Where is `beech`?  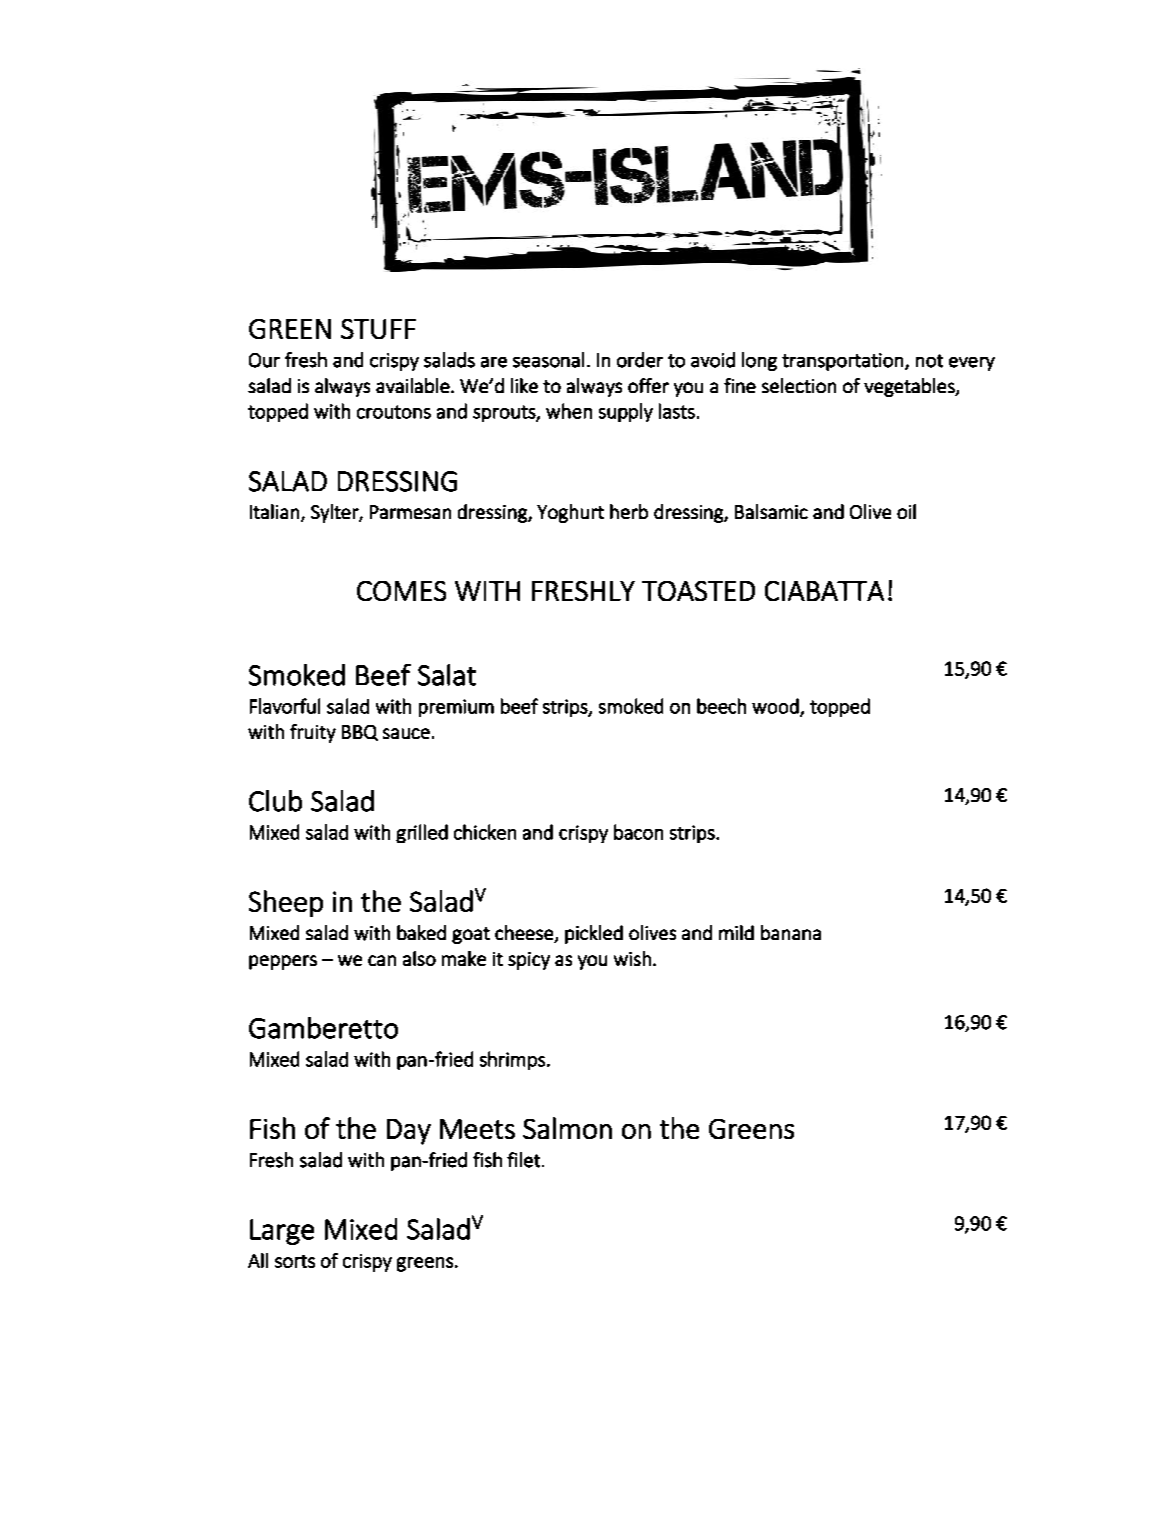
beech is located at coordinates (721, 706).
